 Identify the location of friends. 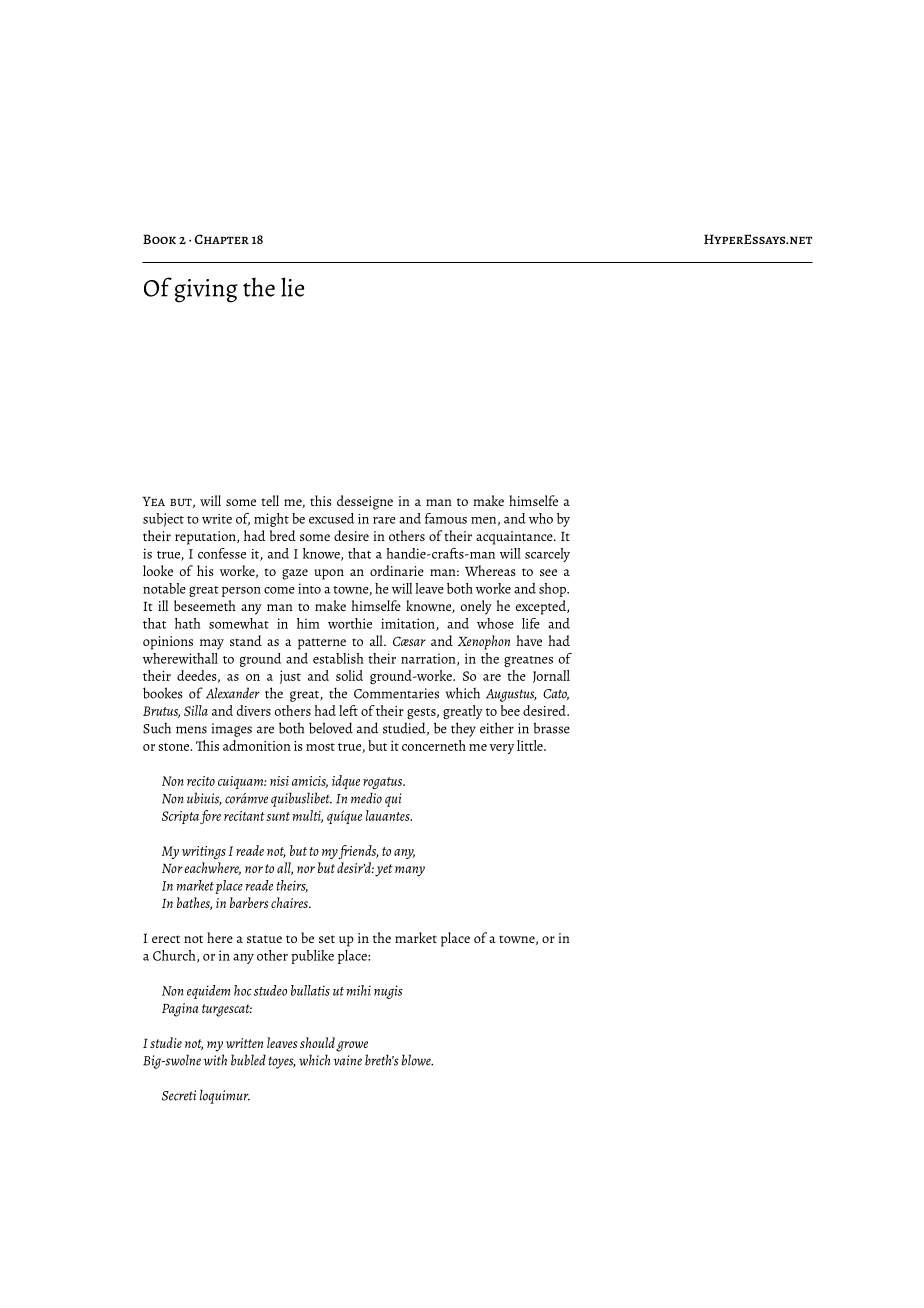
(358, 852).
